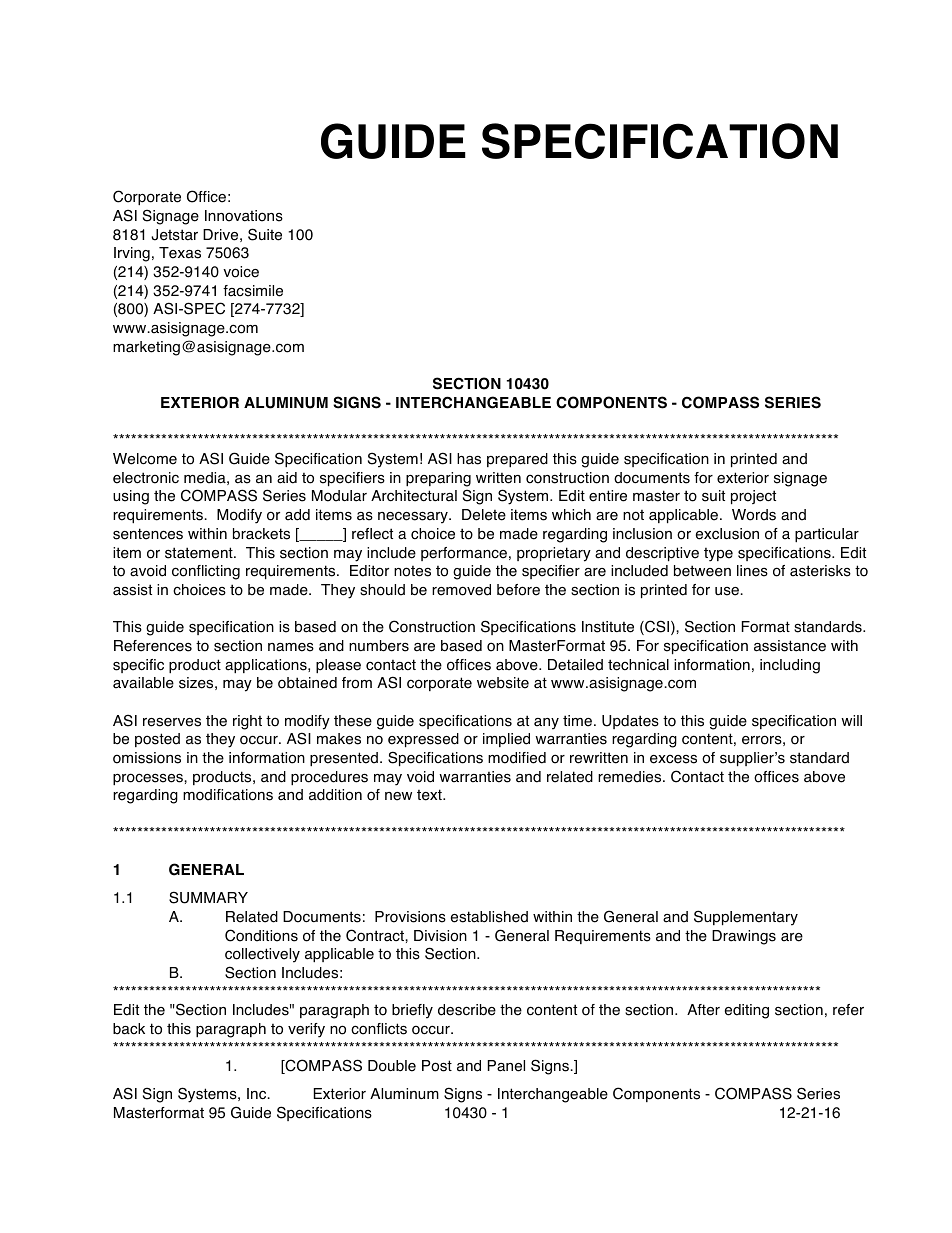 The width and height of the image is (952, 1233). Describe the element at coordinates (489, 917) in the image. I see `established` at that location.
